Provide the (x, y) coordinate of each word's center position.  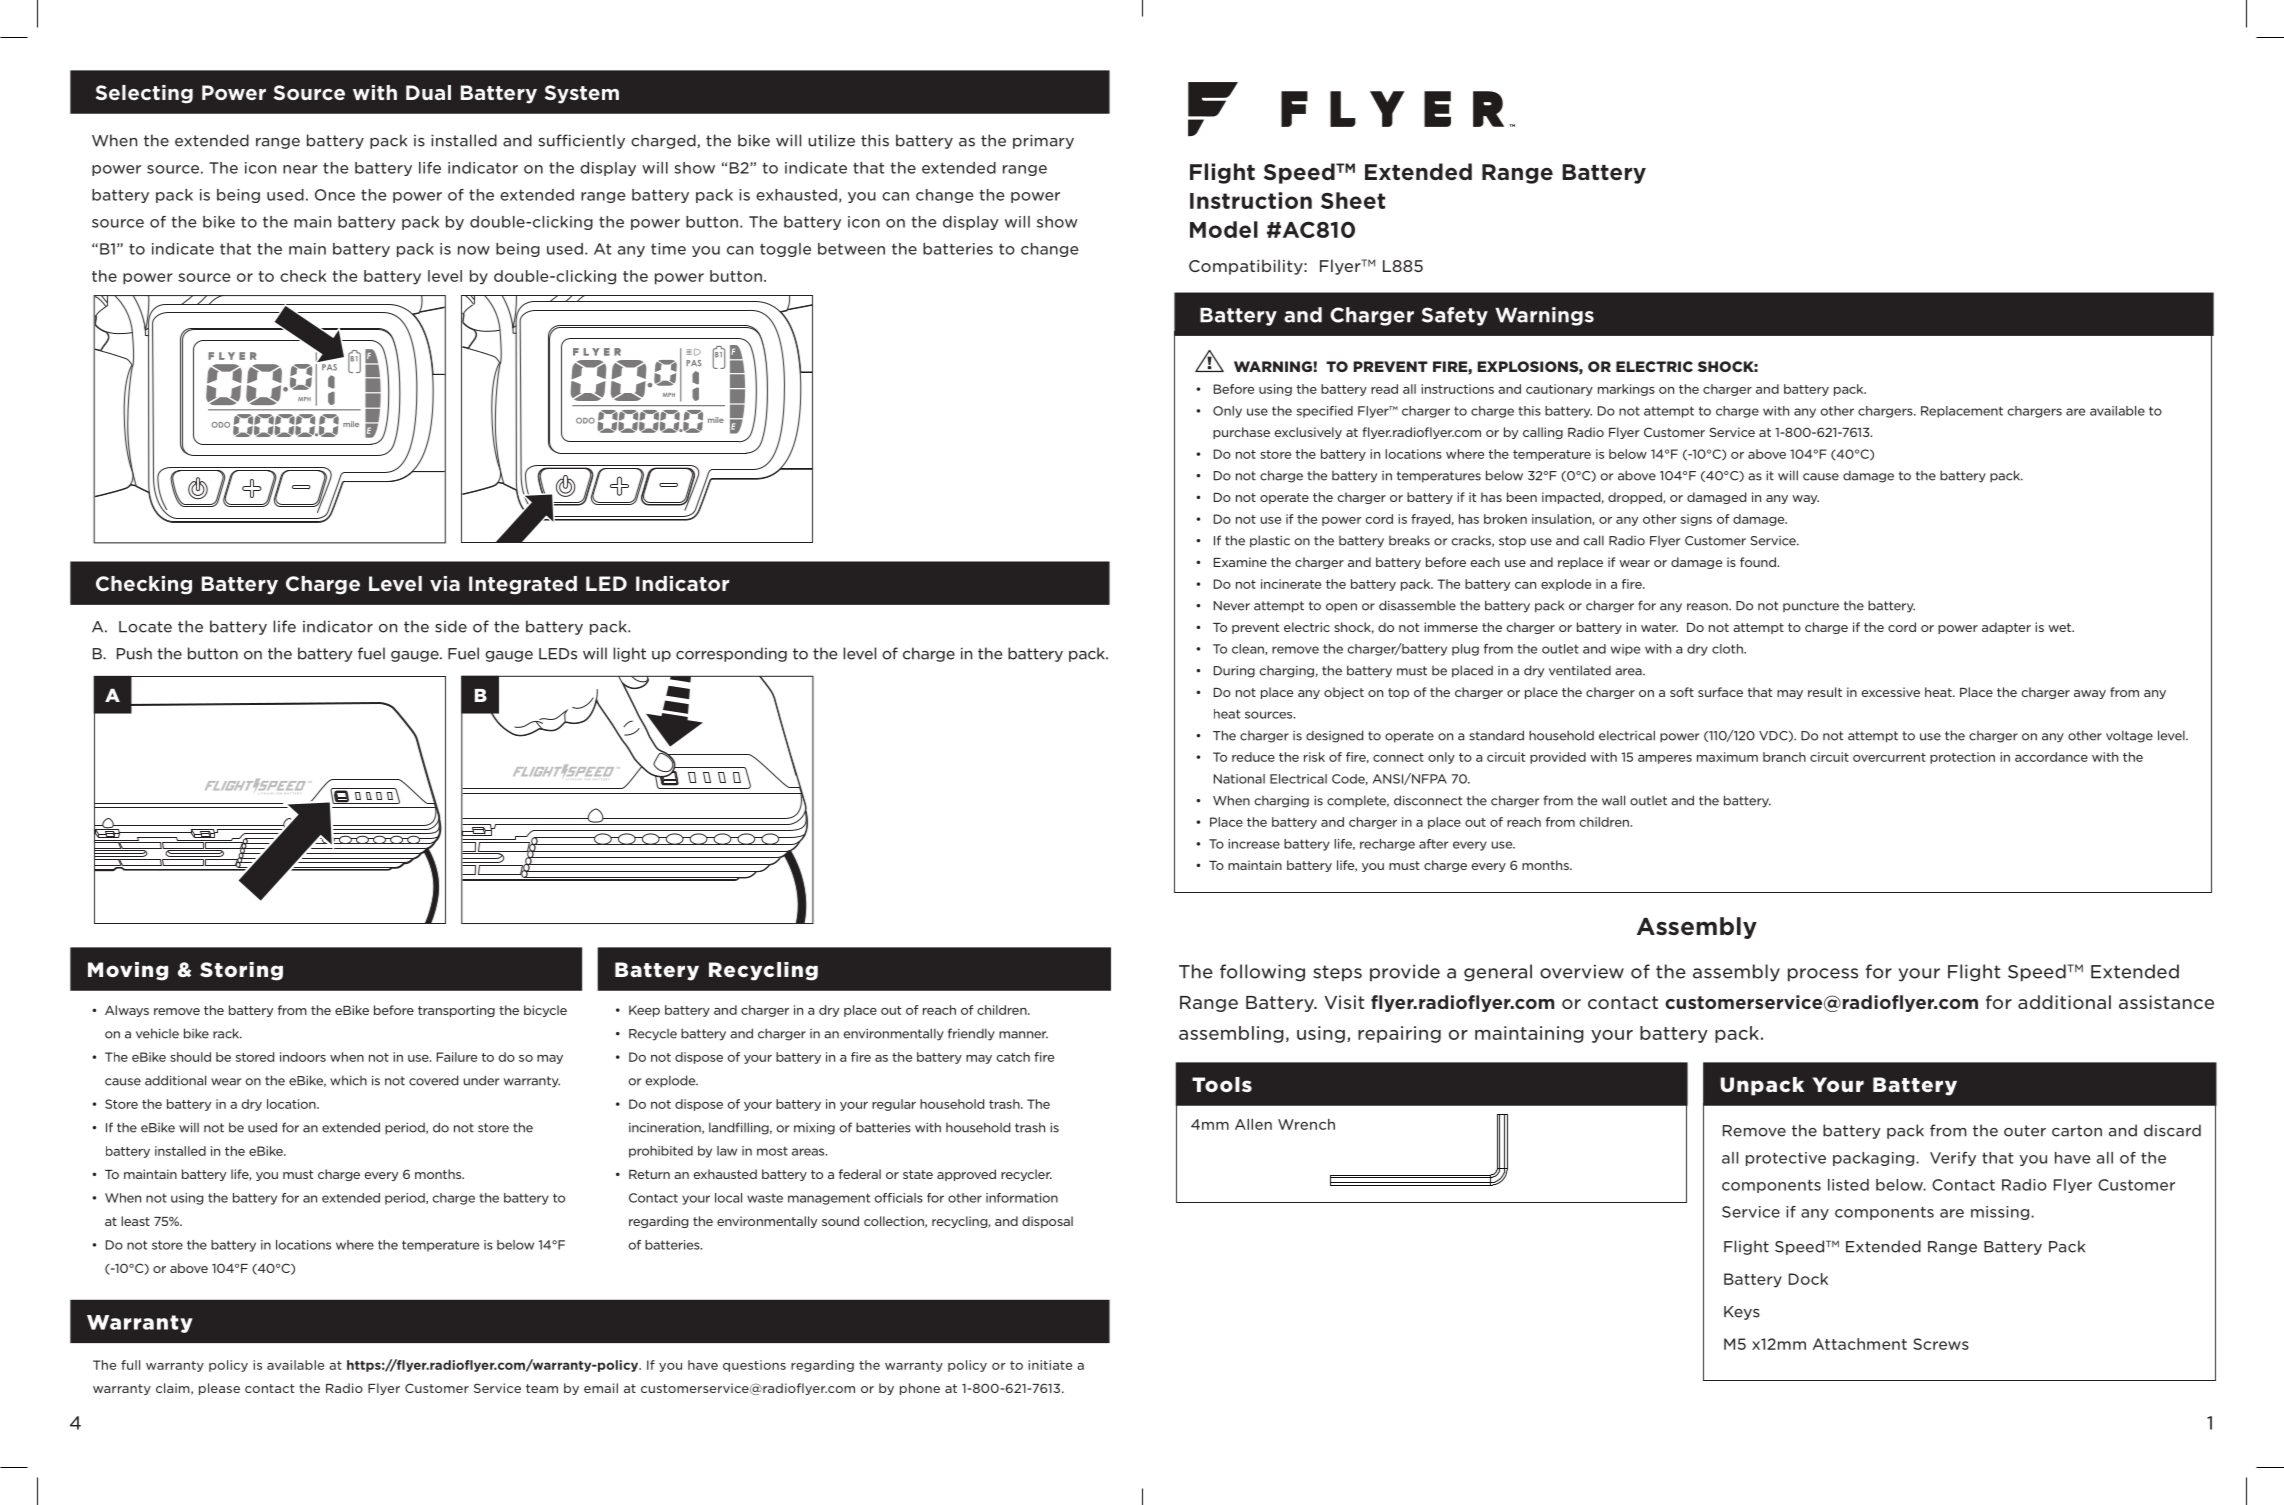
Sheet (1353, 200)
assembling (1231, 1034)
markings (1626, 390)
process (1823, 975)
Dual (428, 92)
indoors (303, 1057)
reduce (1253, 757)
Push (134, 653)
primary (1043, 142)
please (219, 1389)
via (445, 583)
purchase (1241, 433)
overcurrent (1889, 757)
